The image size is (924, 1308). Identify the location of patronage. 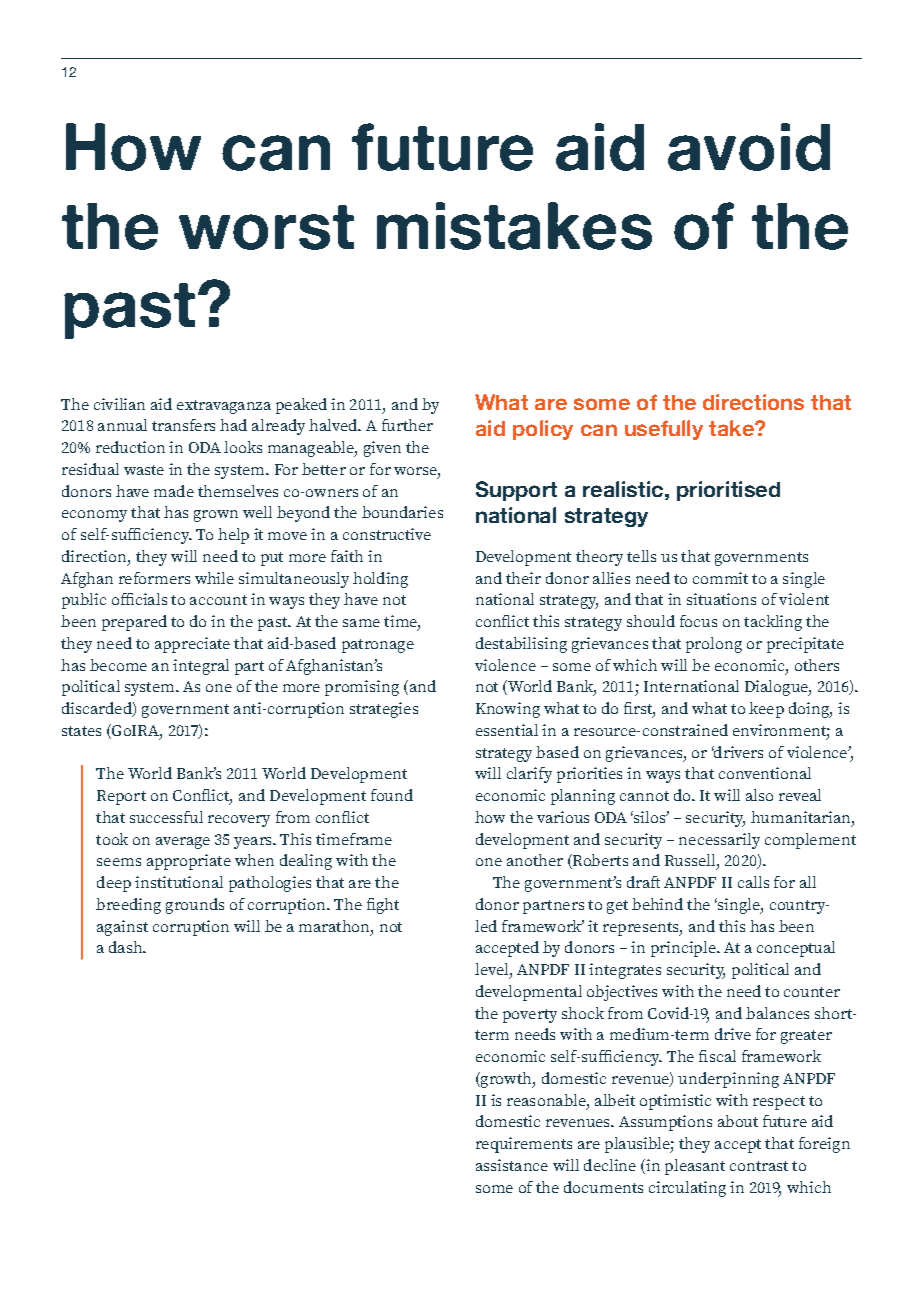
(378, 646).
